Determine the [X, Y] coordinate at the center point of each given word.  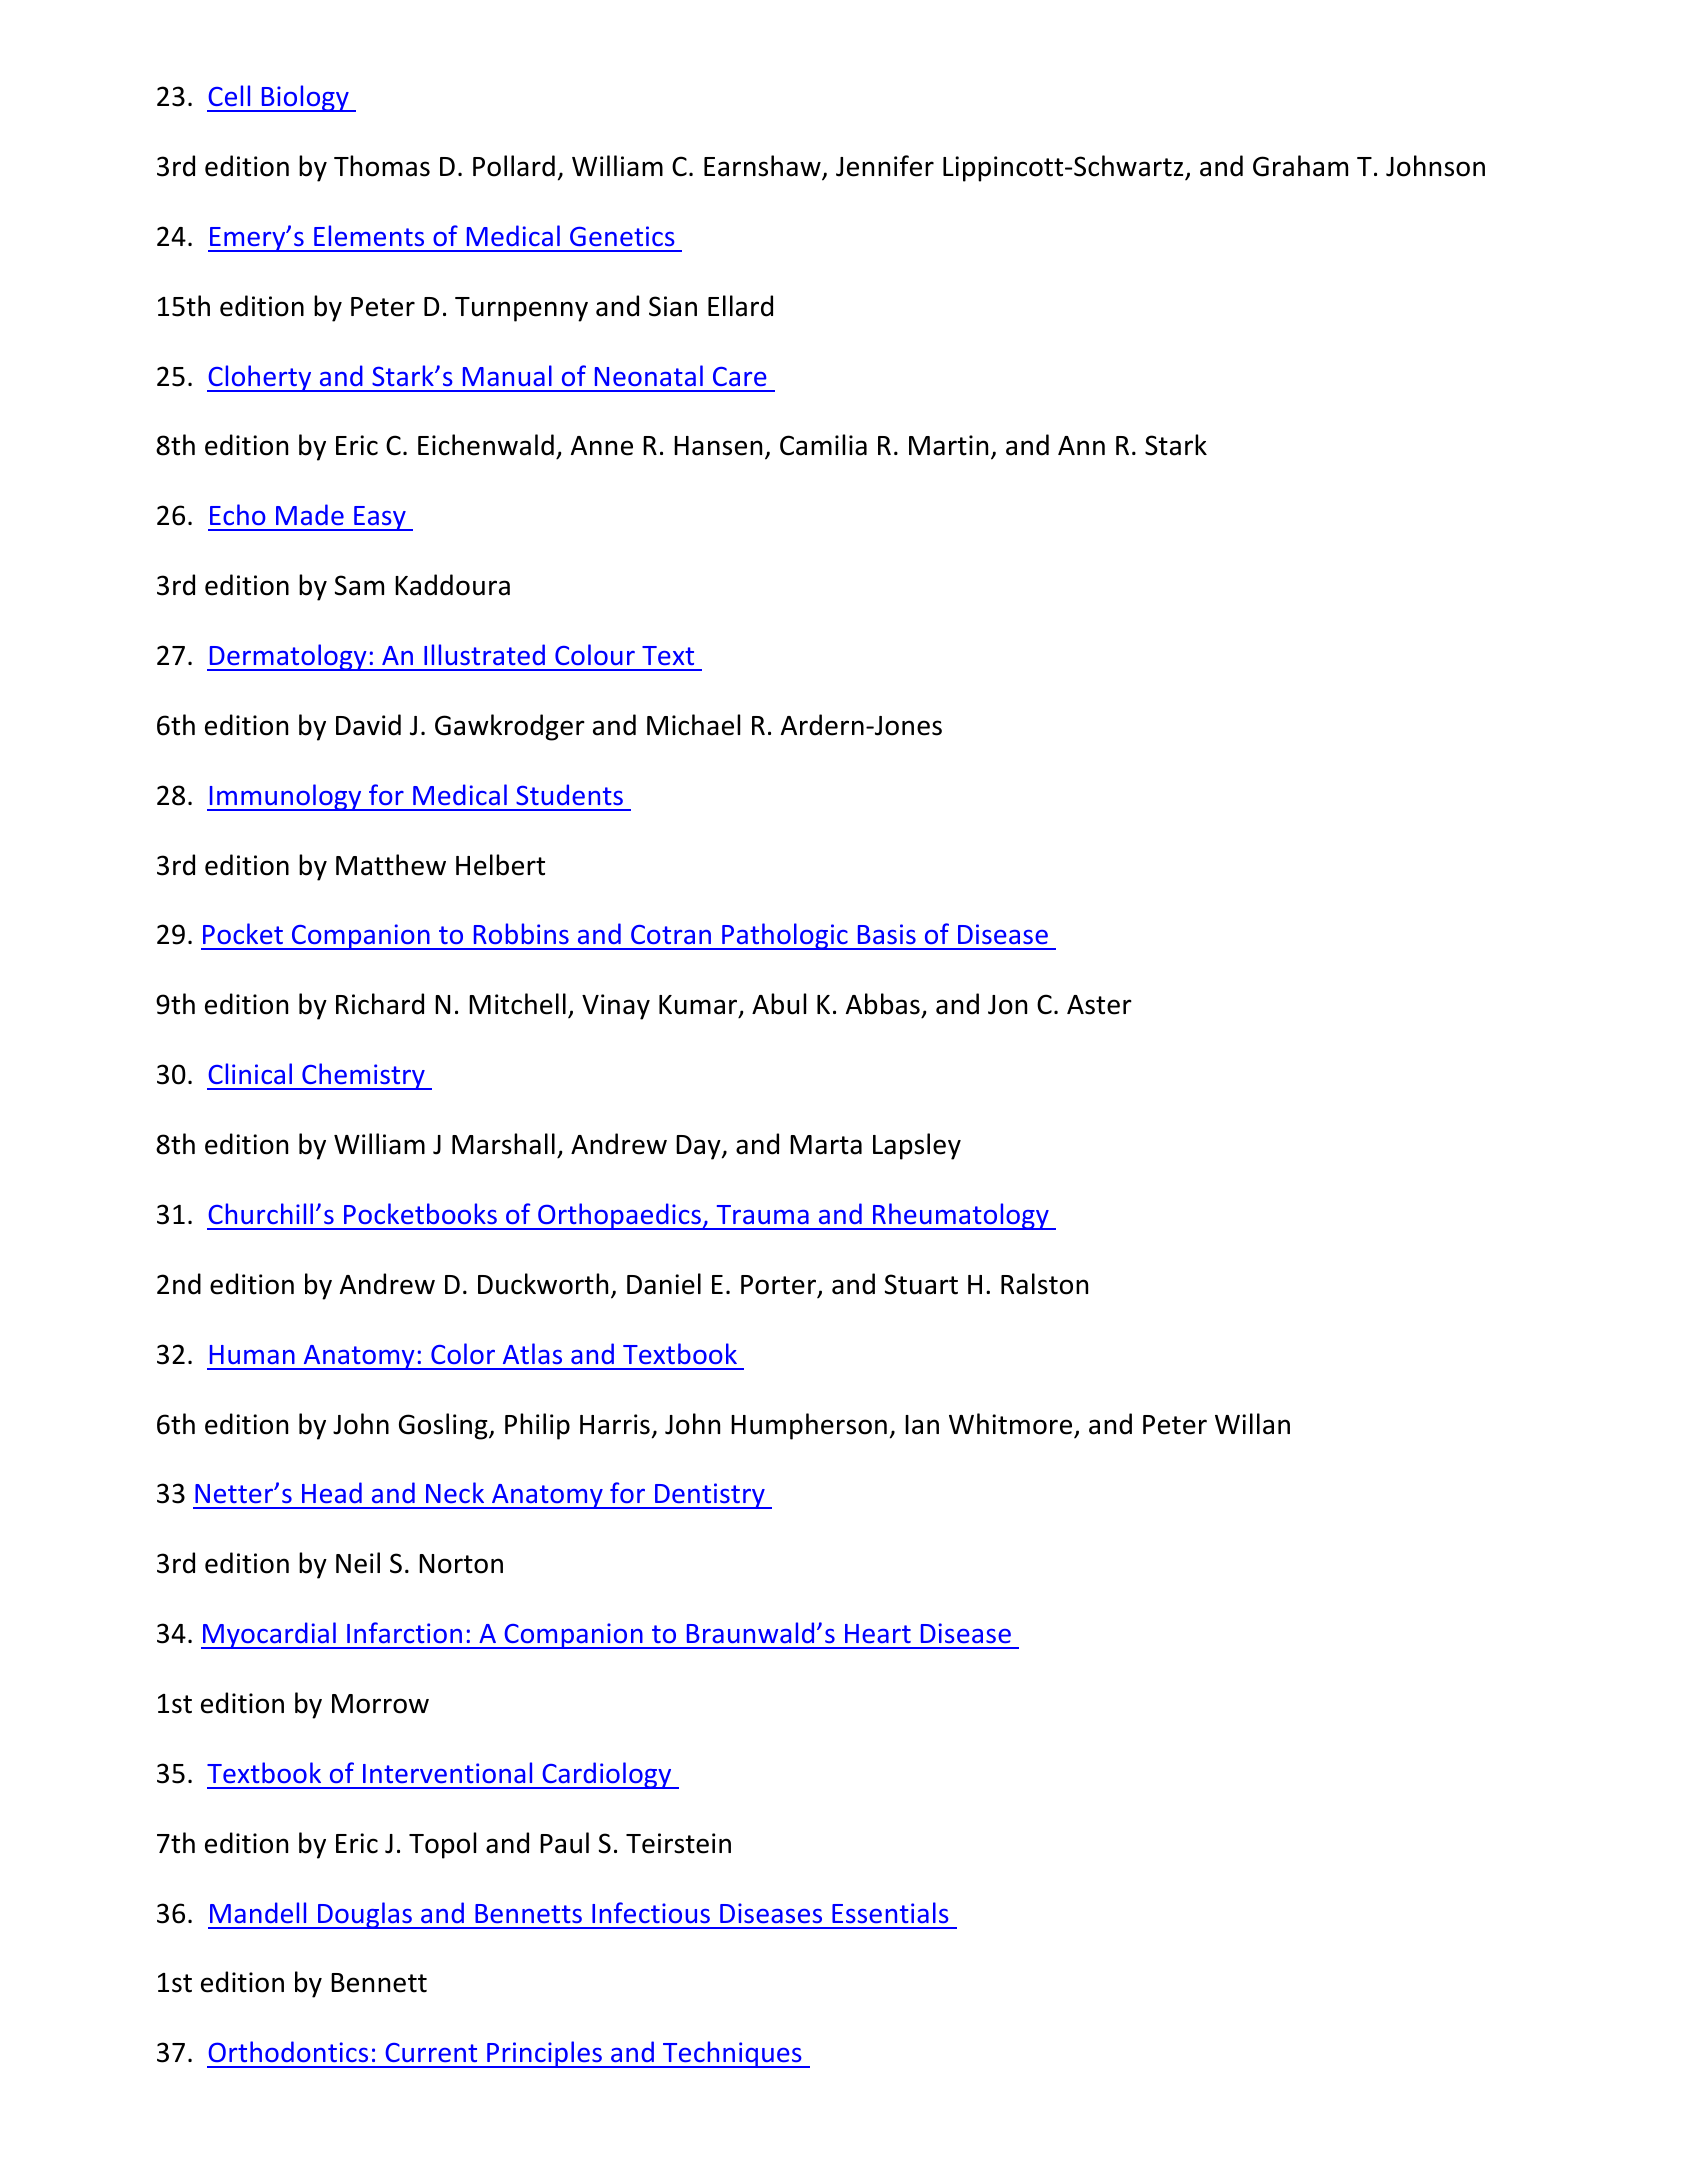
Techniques [732, 2054]
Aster [1099, 1005]
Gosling [444, 1426]
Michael [693, 725]
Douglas [365, 1915]
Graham [1300, 166]
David [368, 725]
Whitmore [1010, 1424]
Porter [780, 1286]
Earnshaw [763, 167]
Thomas [382, 166]
